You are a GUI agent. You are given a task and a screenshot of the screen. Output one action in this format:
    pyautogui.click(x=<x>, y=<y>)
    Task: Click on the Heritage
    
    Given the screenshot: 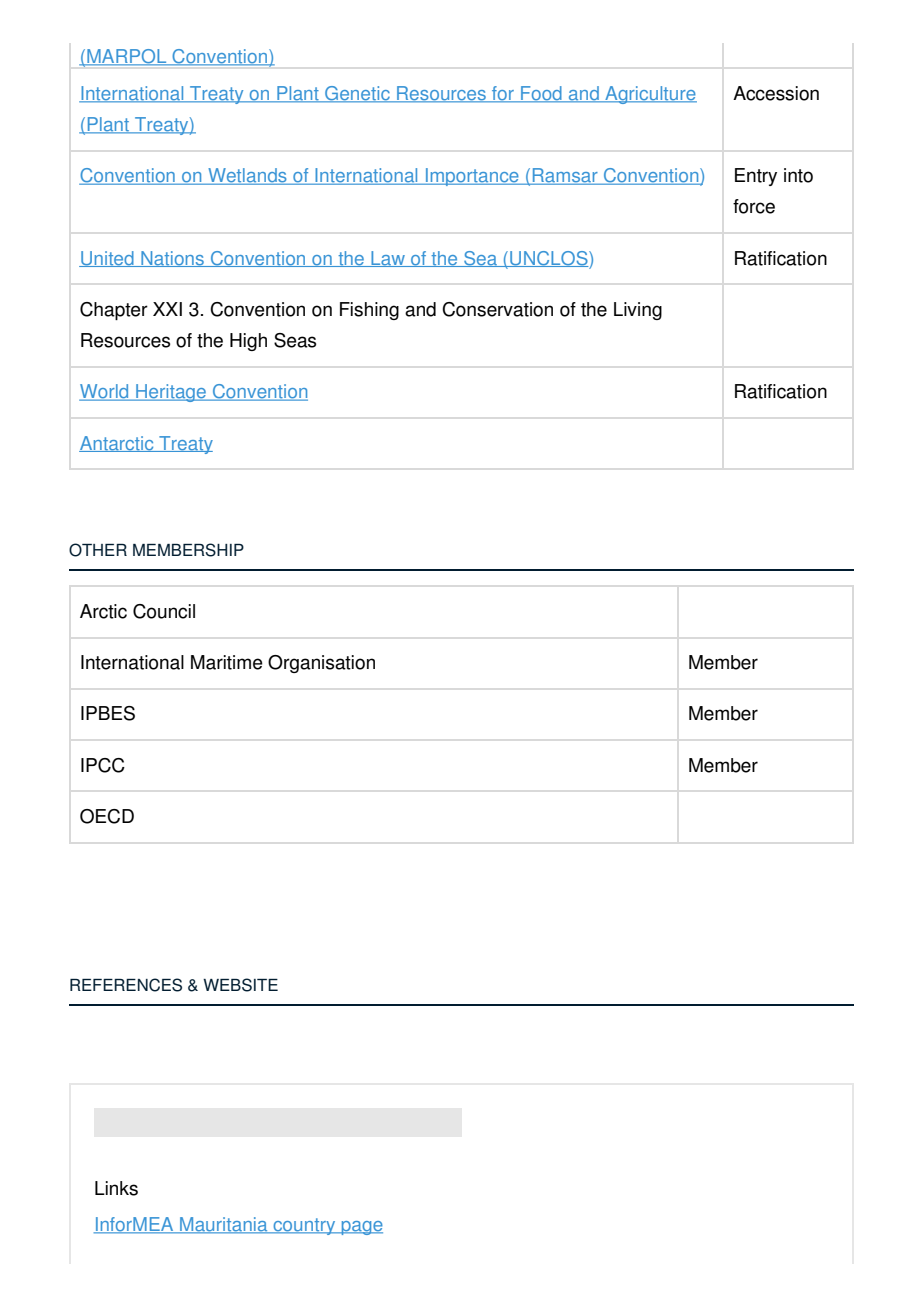 What is the action you would take?
    pyautogui.click(x=171, y=393)
